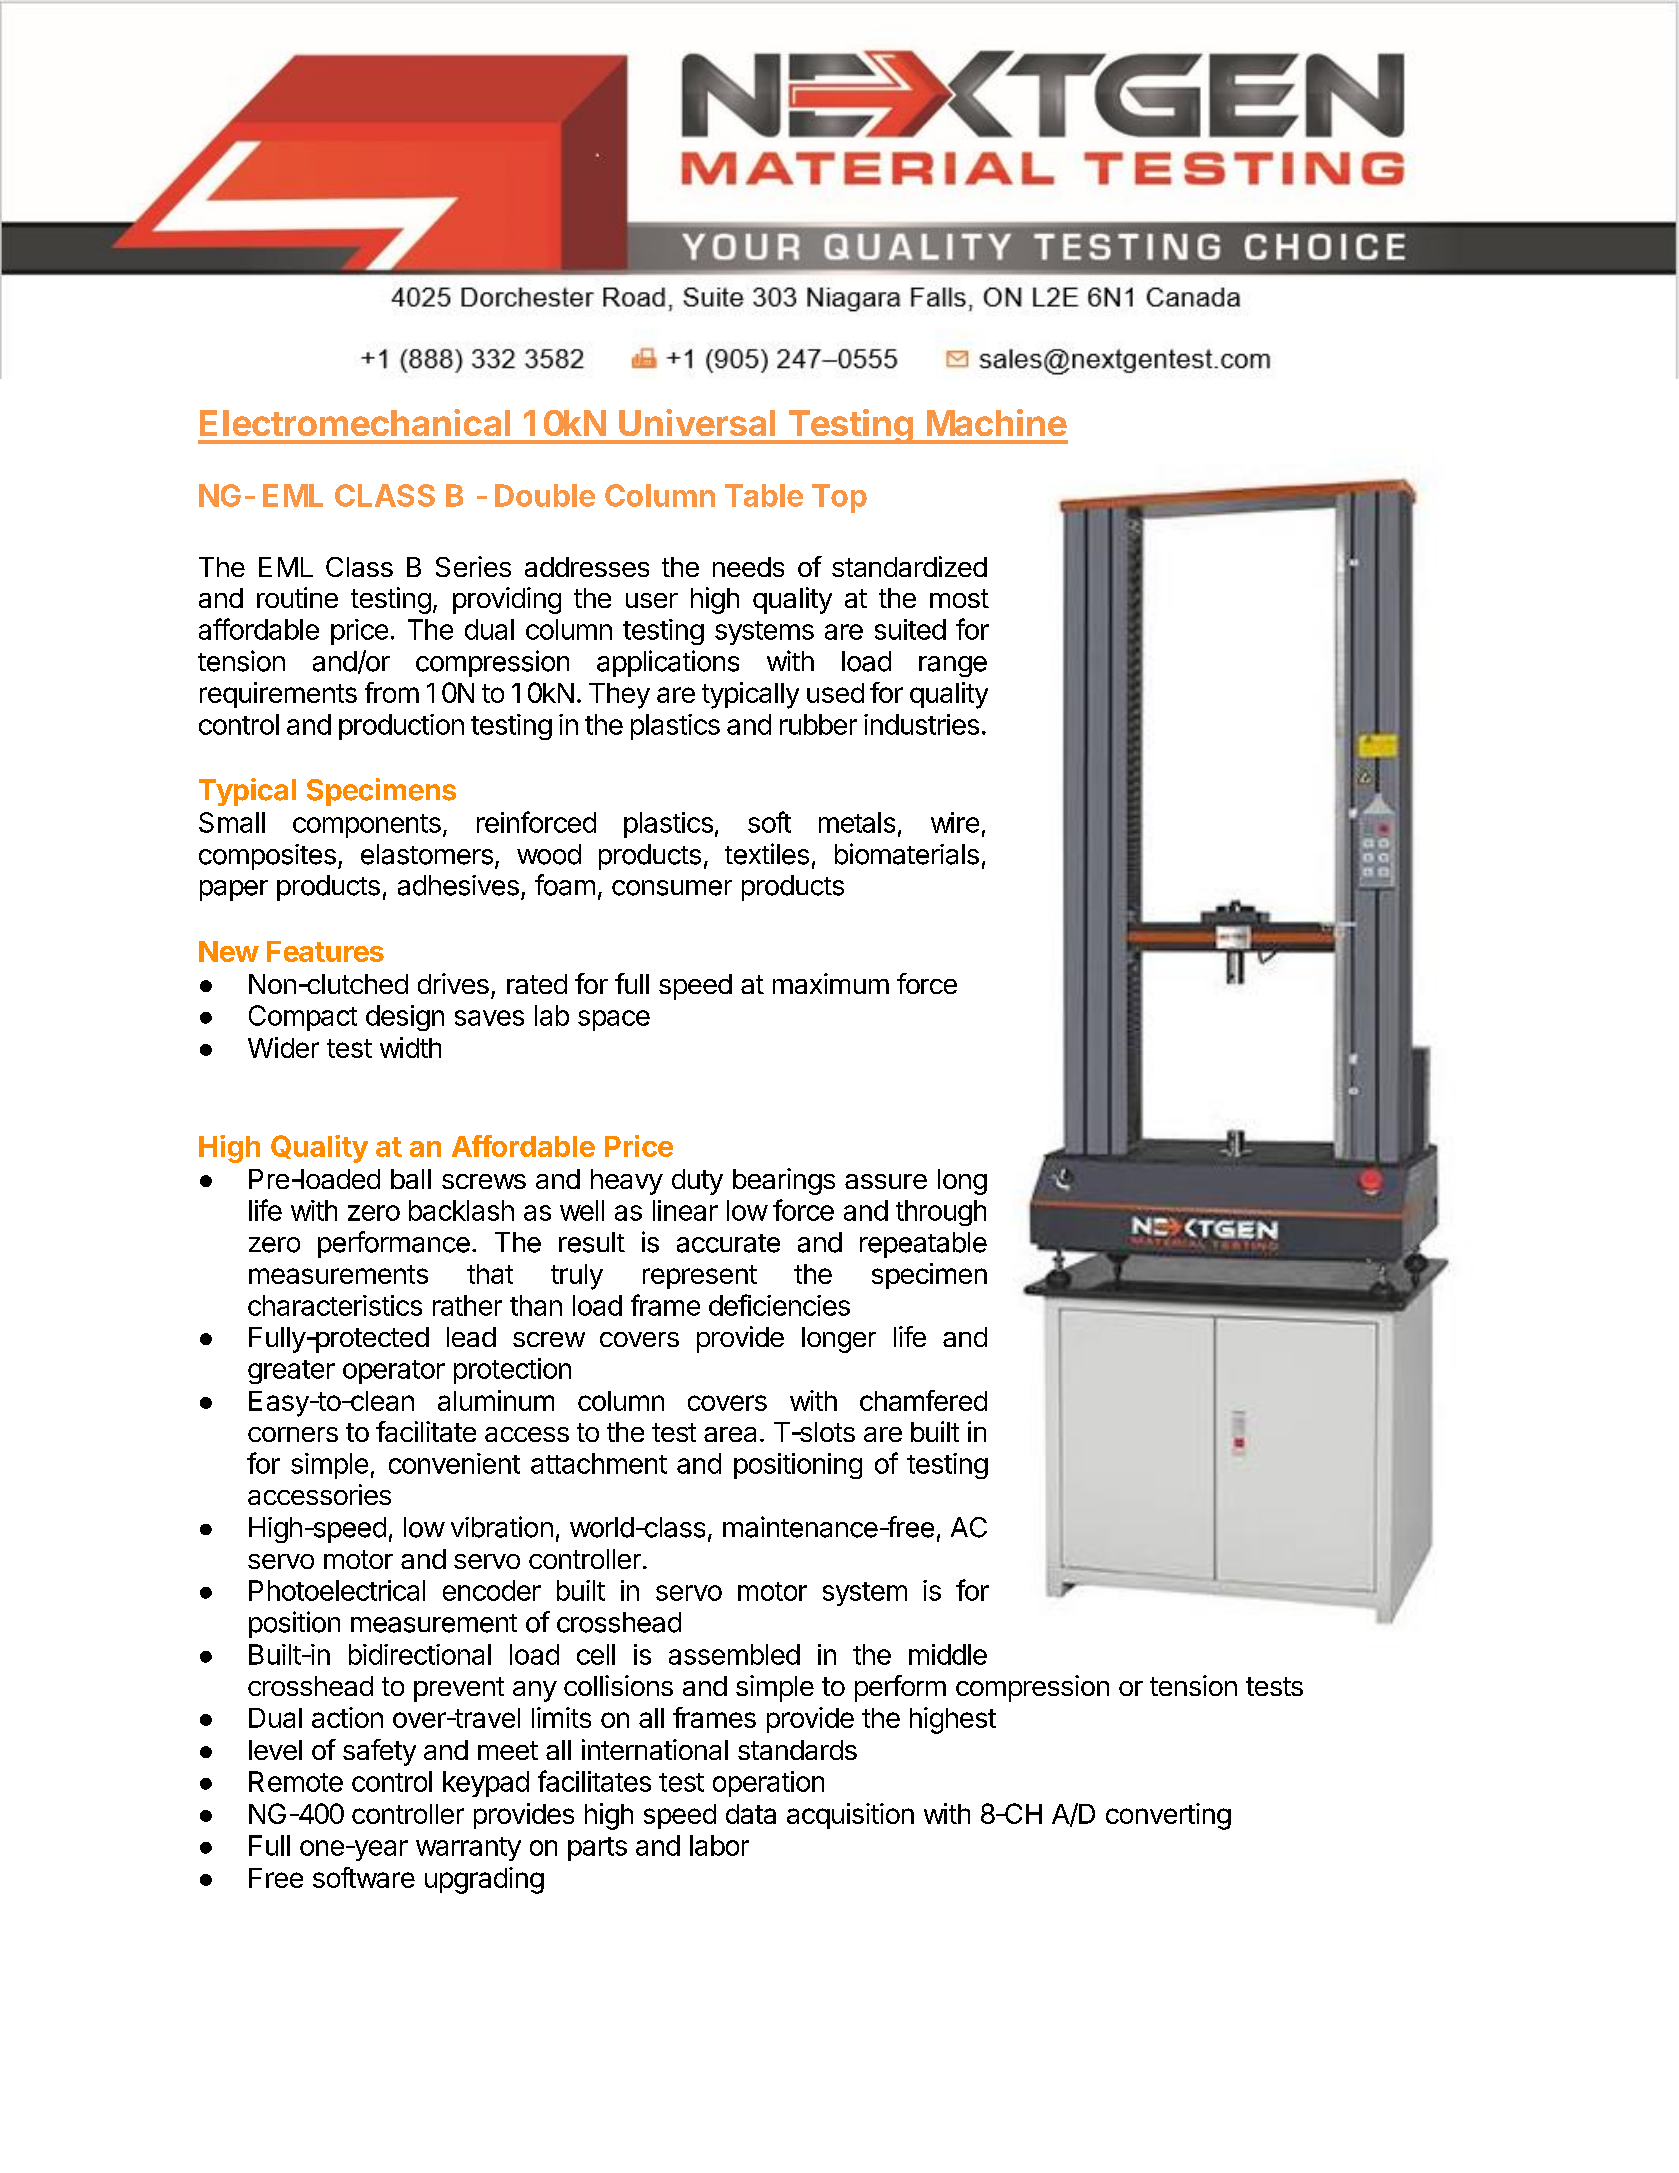  I want to click on area, so click(730, 1434).
